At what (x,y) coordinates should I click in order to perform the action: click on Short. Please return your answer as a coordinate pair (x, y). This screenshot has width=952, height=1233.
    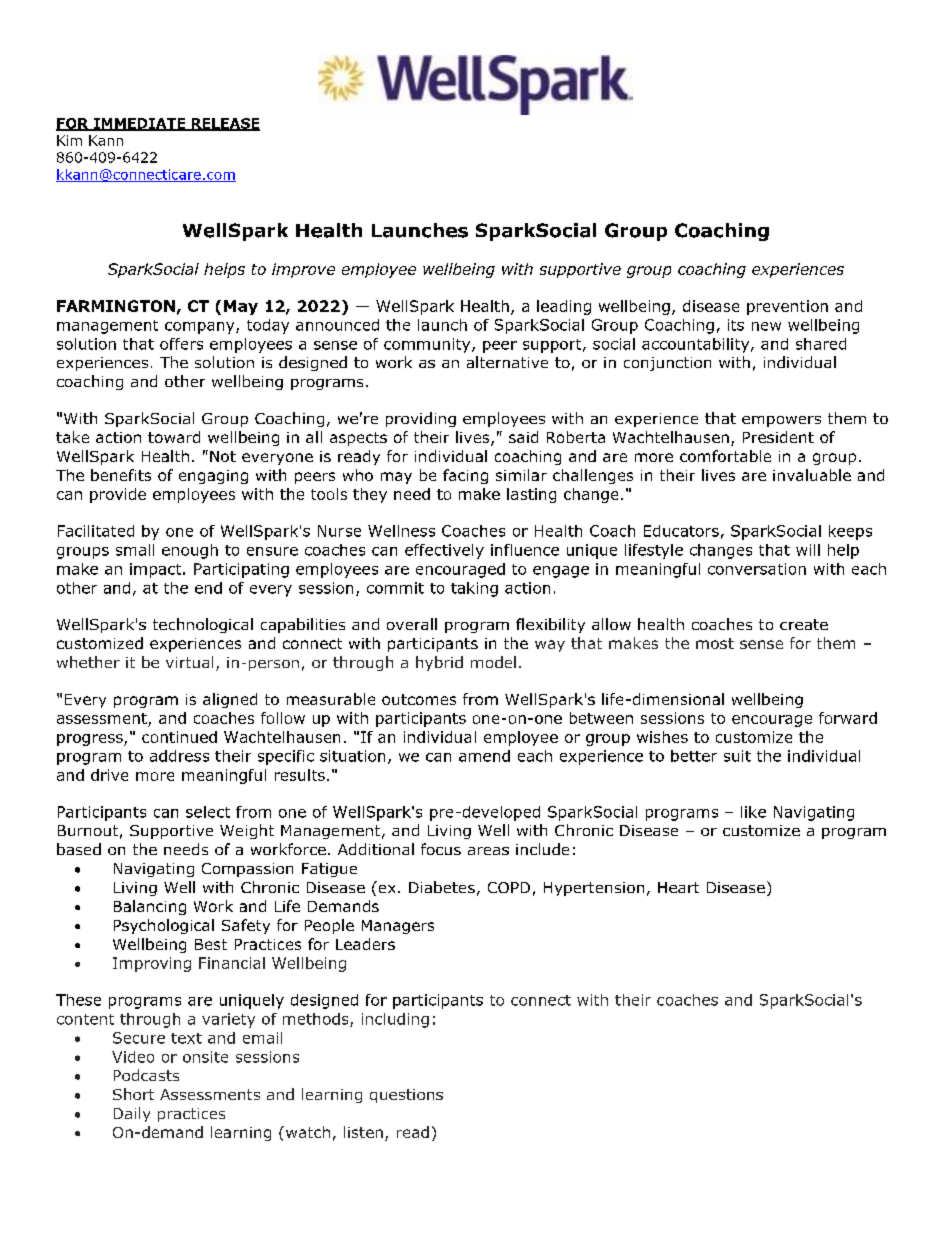
    Looking at the image, I should click on (133, 1094).
